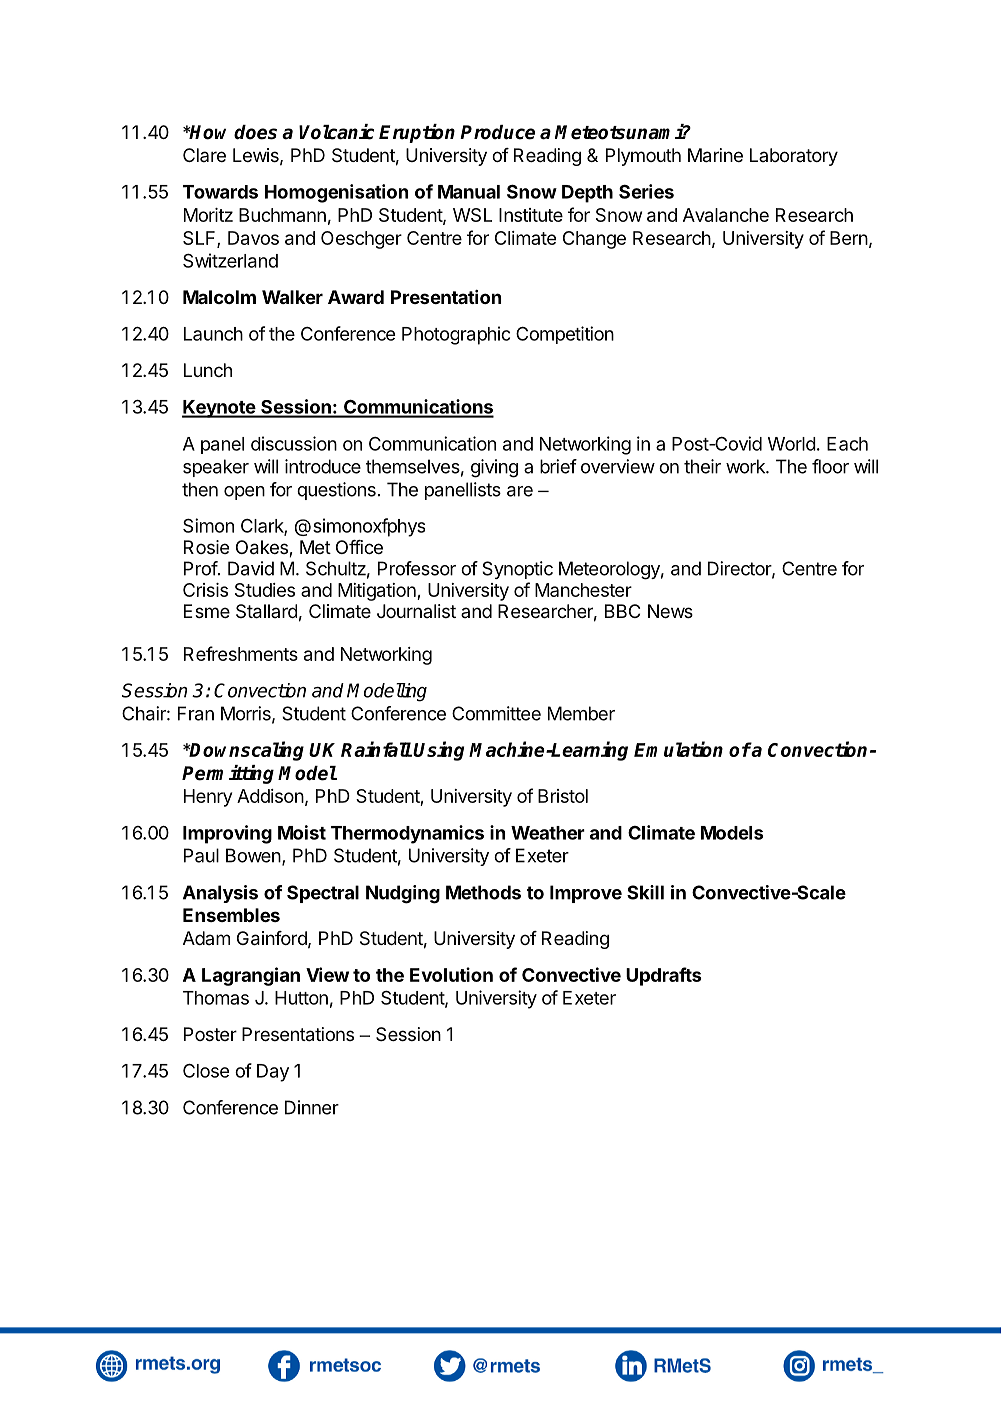  What do you see at coordinates (565, 335) in the image?
I see `Competition` at bounding box center [565, 335].
